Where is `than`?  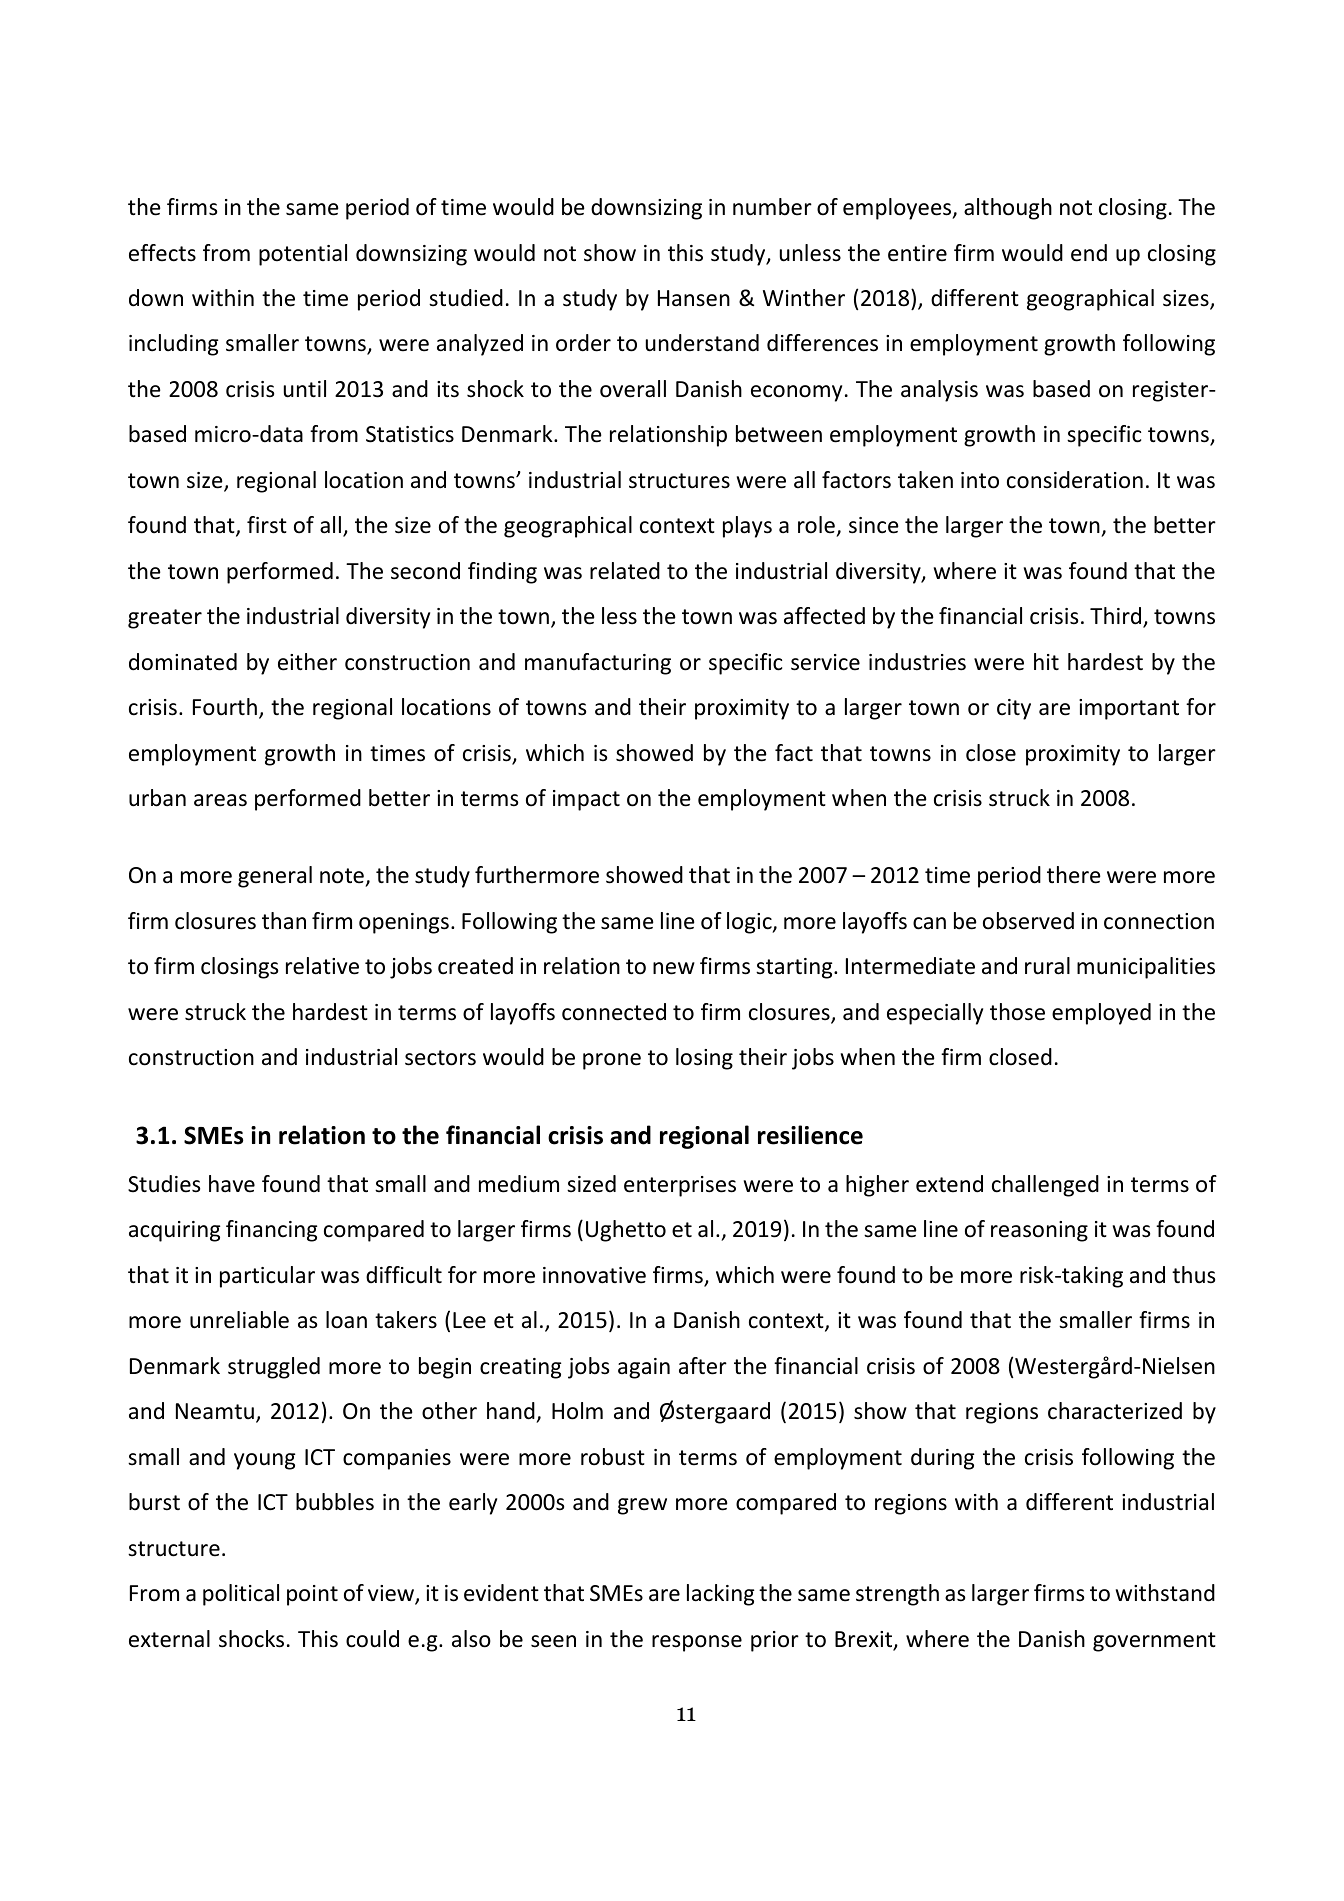
than is located at coordinates (284, 921).
